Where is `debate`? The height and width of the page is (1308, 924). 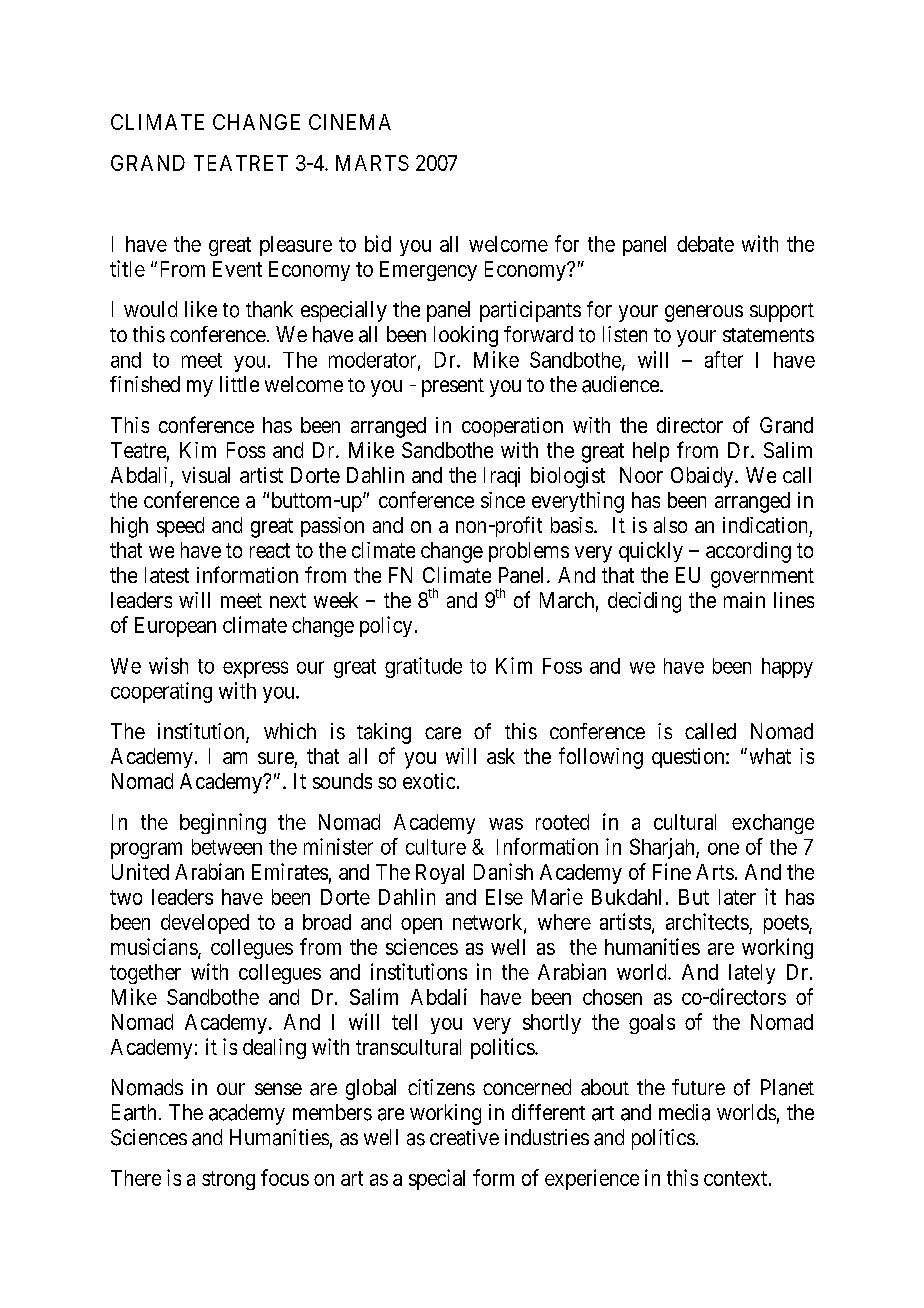
debate is located at coordinates (705, 244).
